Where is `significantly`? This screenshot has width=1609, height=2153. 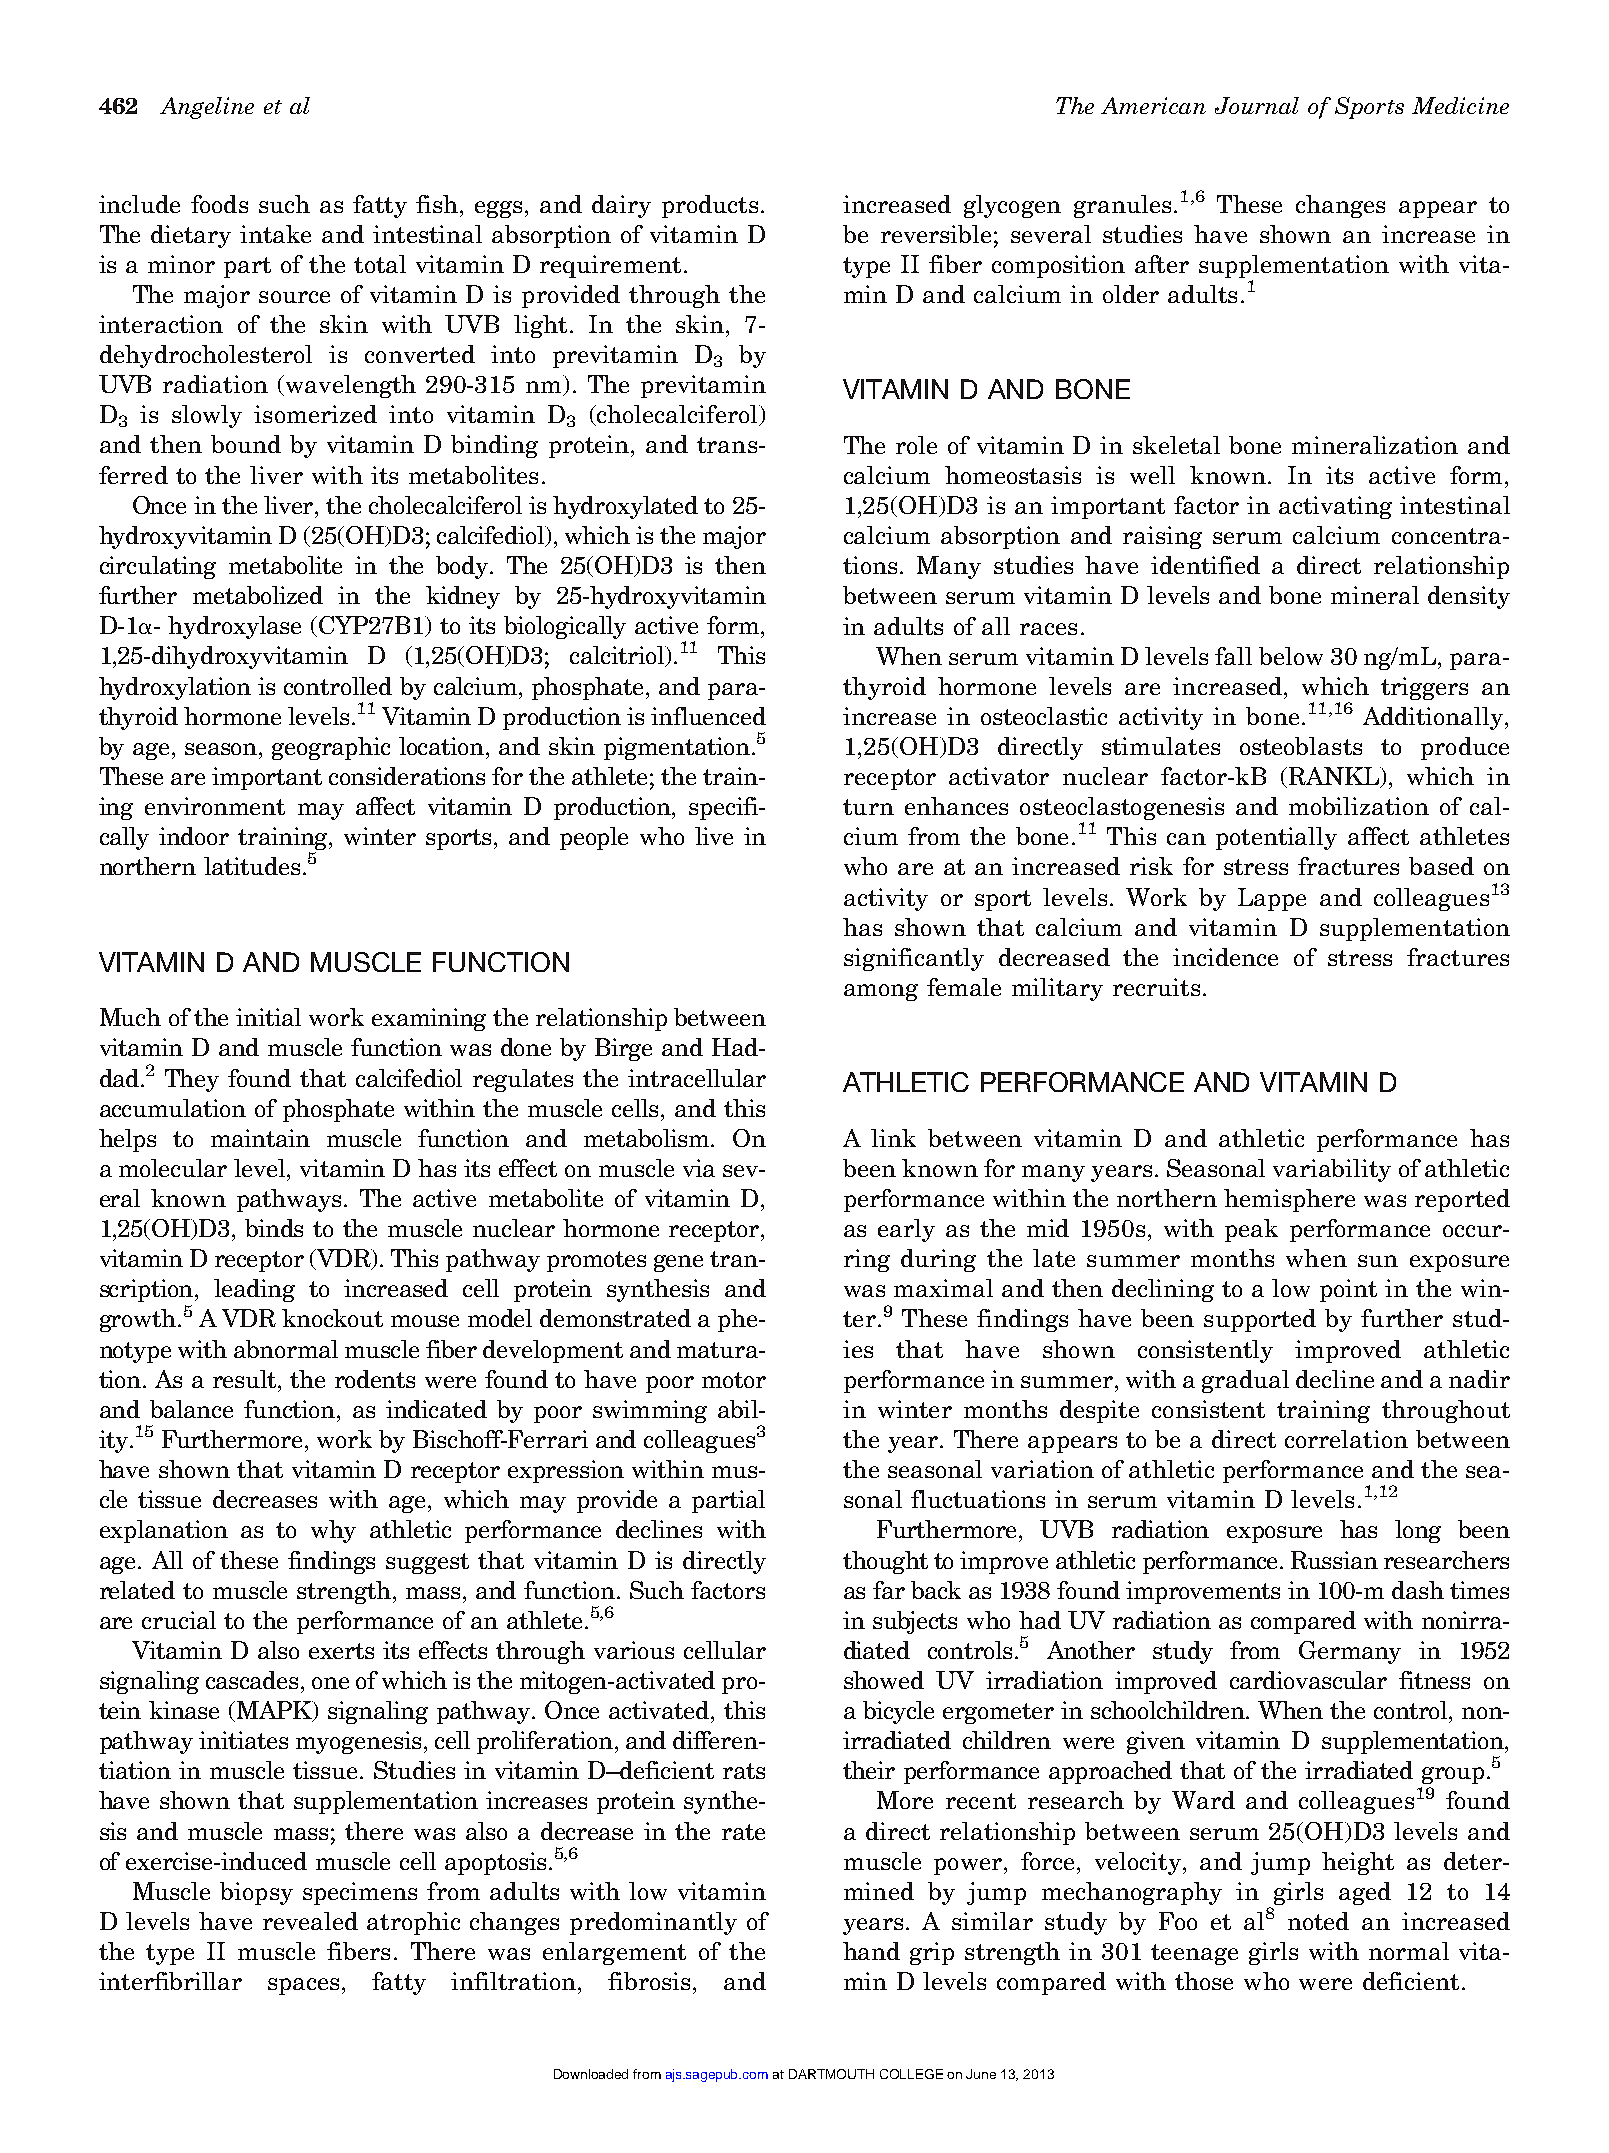 significantly is located at coordinates (914, 959).
